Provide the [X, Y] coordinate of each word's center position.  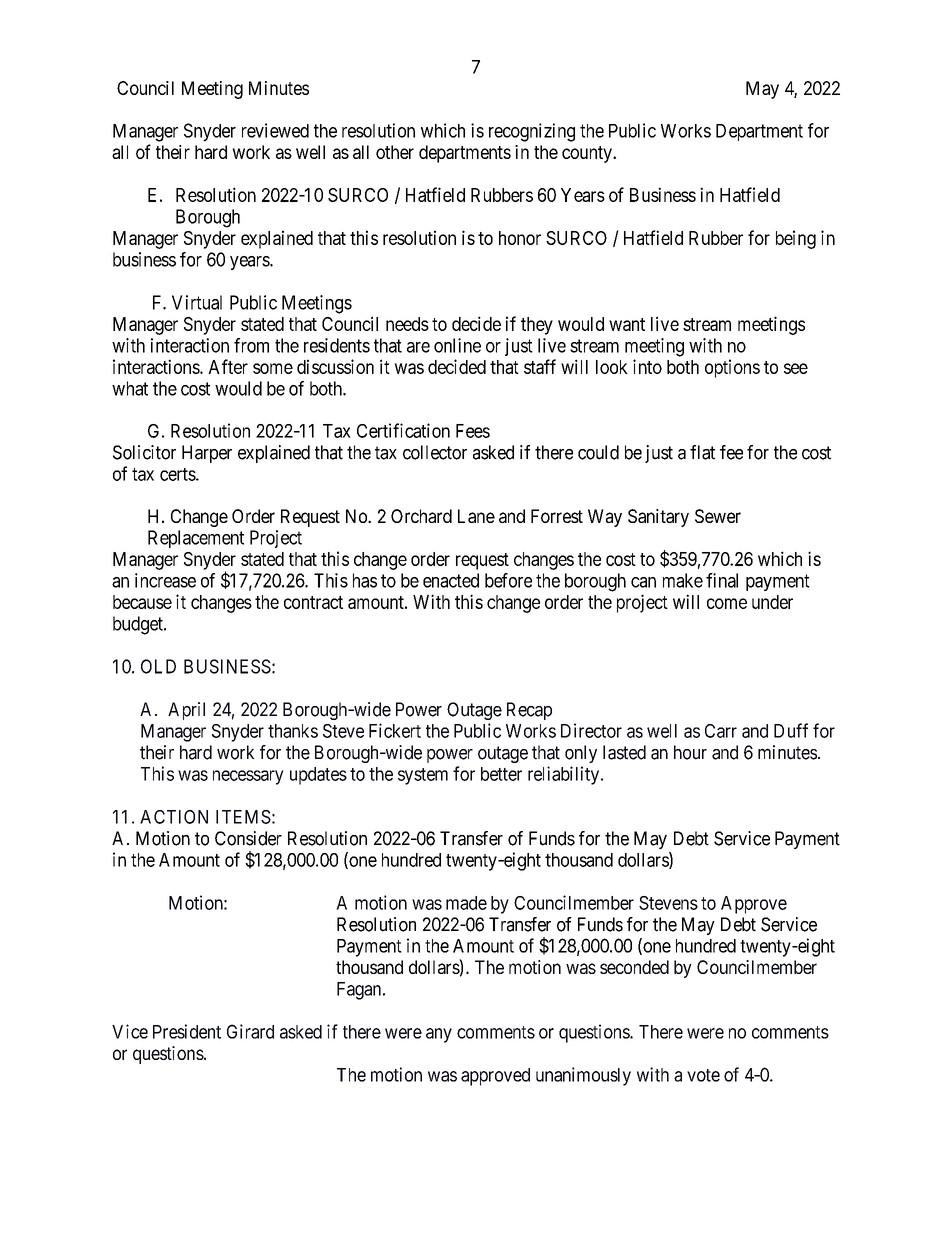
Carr [721, 731]
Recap [529, 711]
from [251, 345]
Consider [248, 838]
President [187, 1031]
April [186, 711]
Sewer [718, 516]
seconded [634, 967]
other [395, 152]
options [732, 368]
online [457, 345]
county [588, 154]
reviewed [275, 130]
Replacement [196, 539]
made [466, 903]
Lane [476, 516]
